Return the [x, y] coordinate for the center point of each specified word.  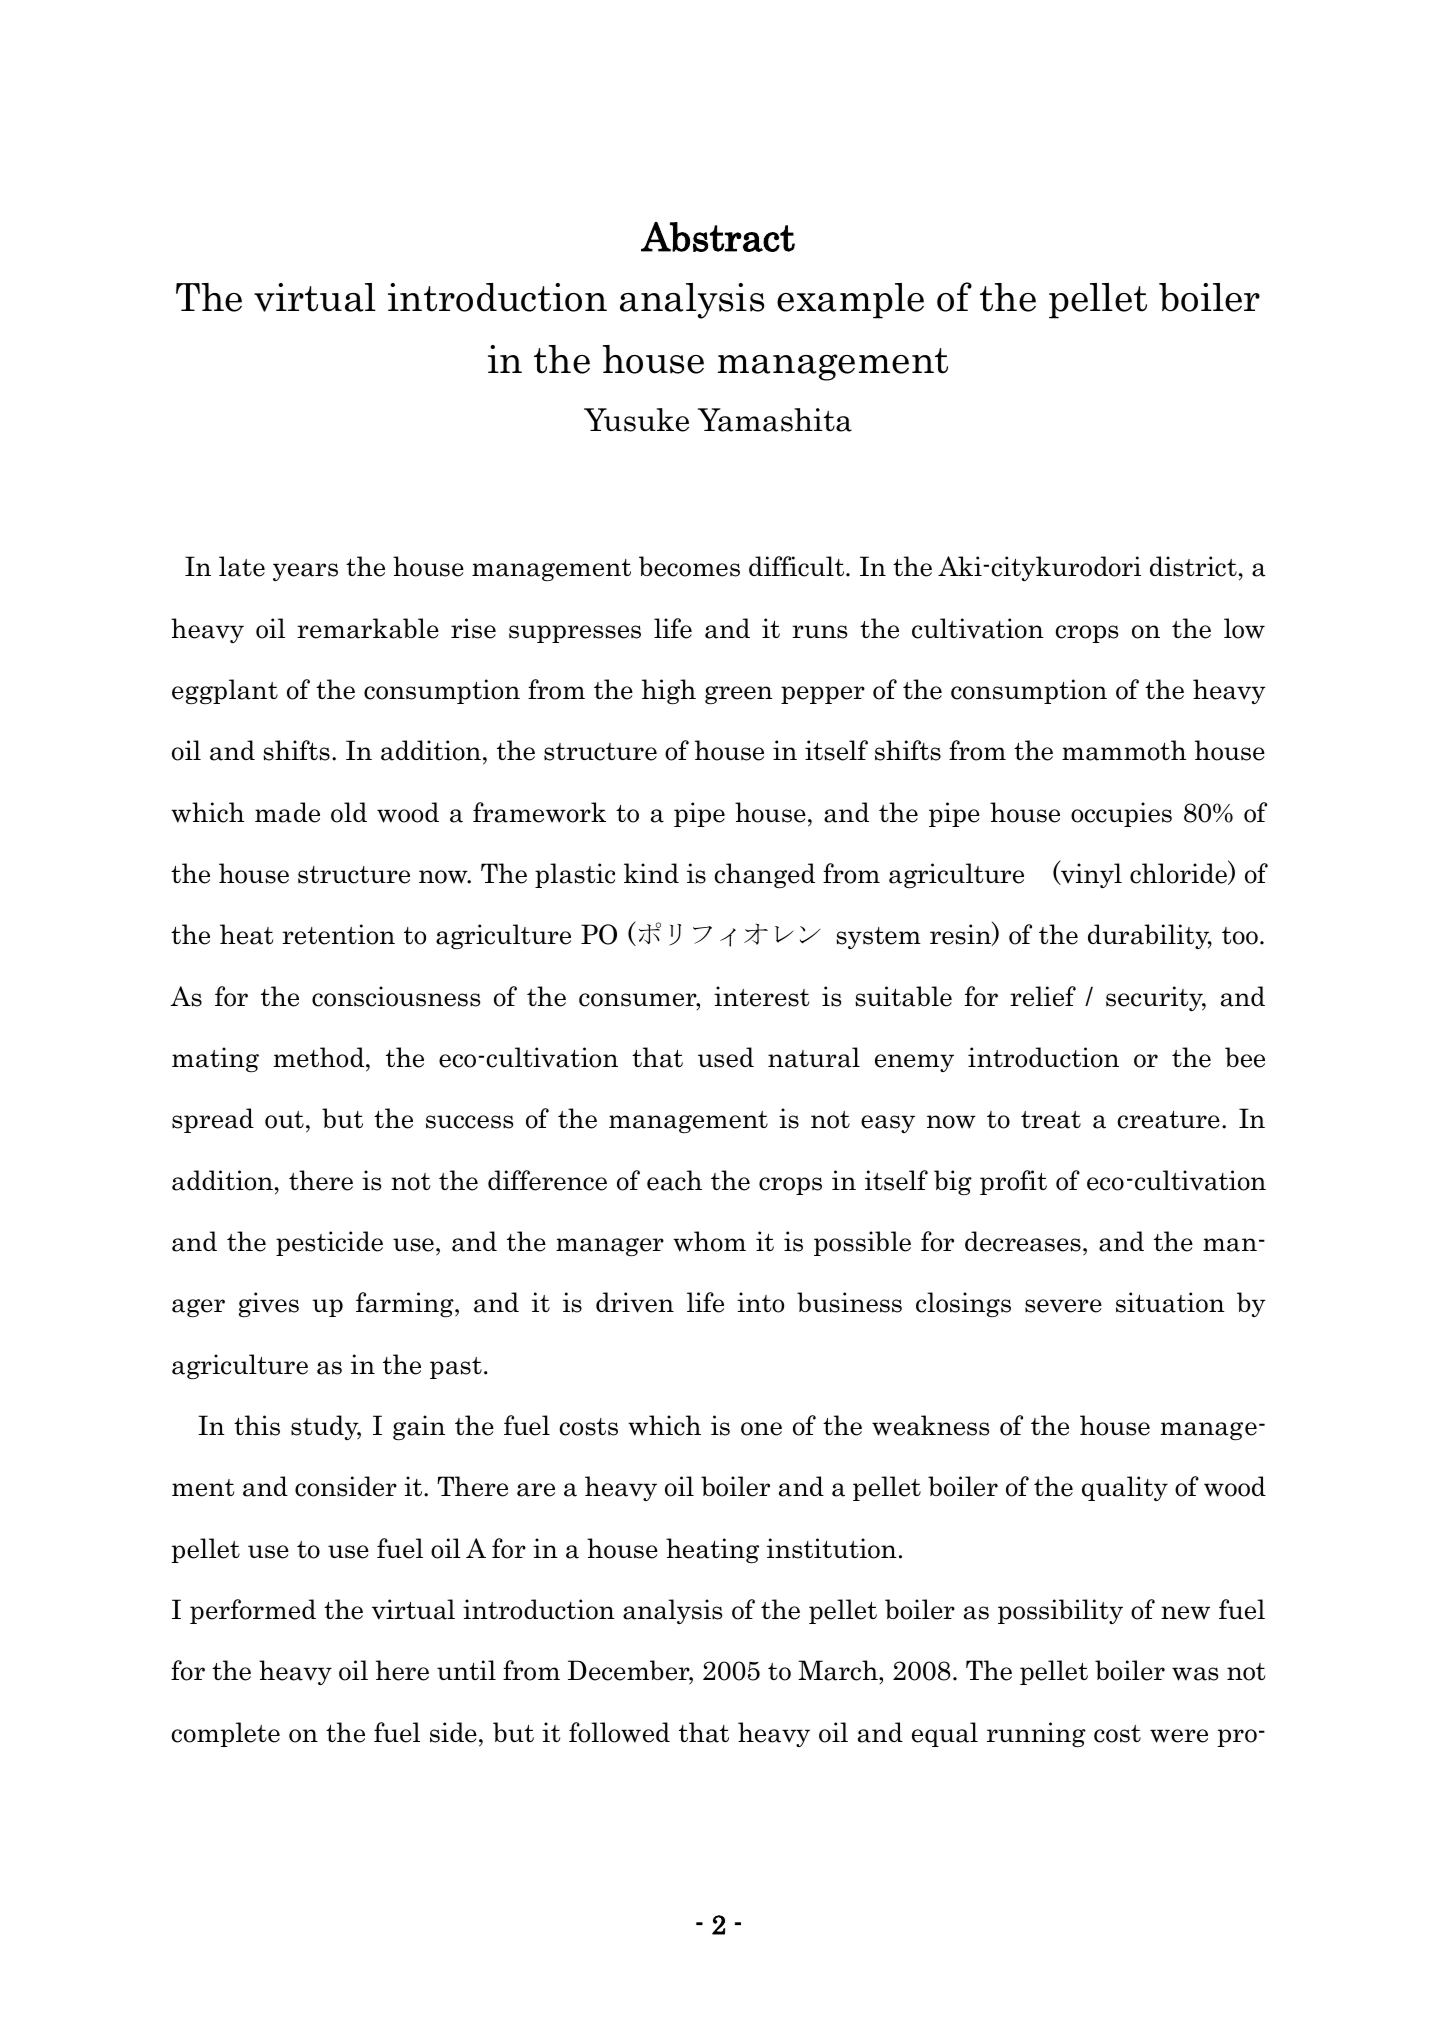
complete [225, 1734]
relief [1043, 996]
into [760, 1302]
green [739, 695]
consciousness [396, 996]
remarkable [368, 628]
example [850, 301]
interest [761, 996]
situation [1170, 1302]
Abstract [718, 237]
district [1193, 566]
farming [406, 1304]
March [839, 1670]
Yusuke [636, 420]
